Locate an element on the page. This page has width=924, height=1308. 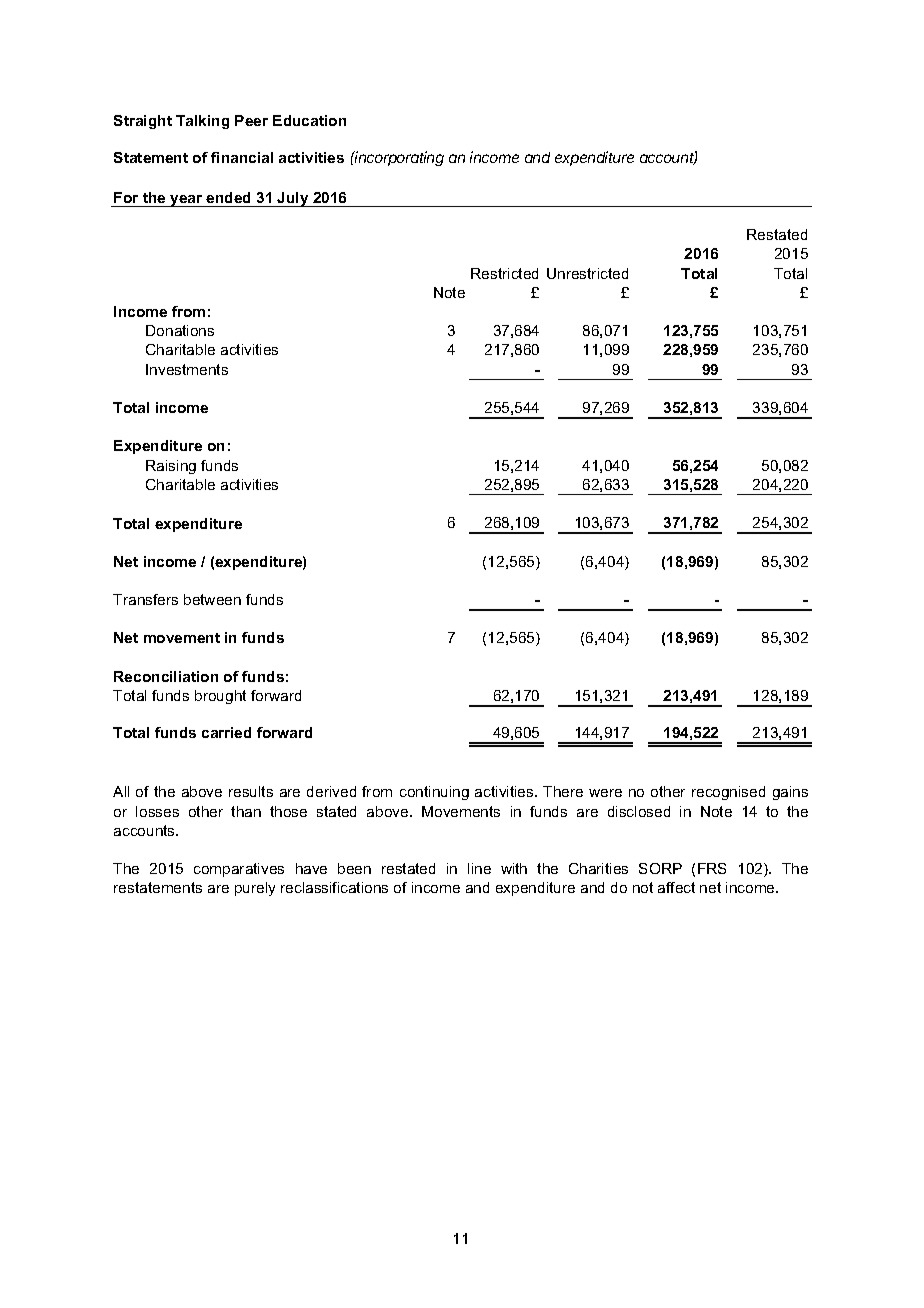
comparatives is located at coordinates (239, 870).
